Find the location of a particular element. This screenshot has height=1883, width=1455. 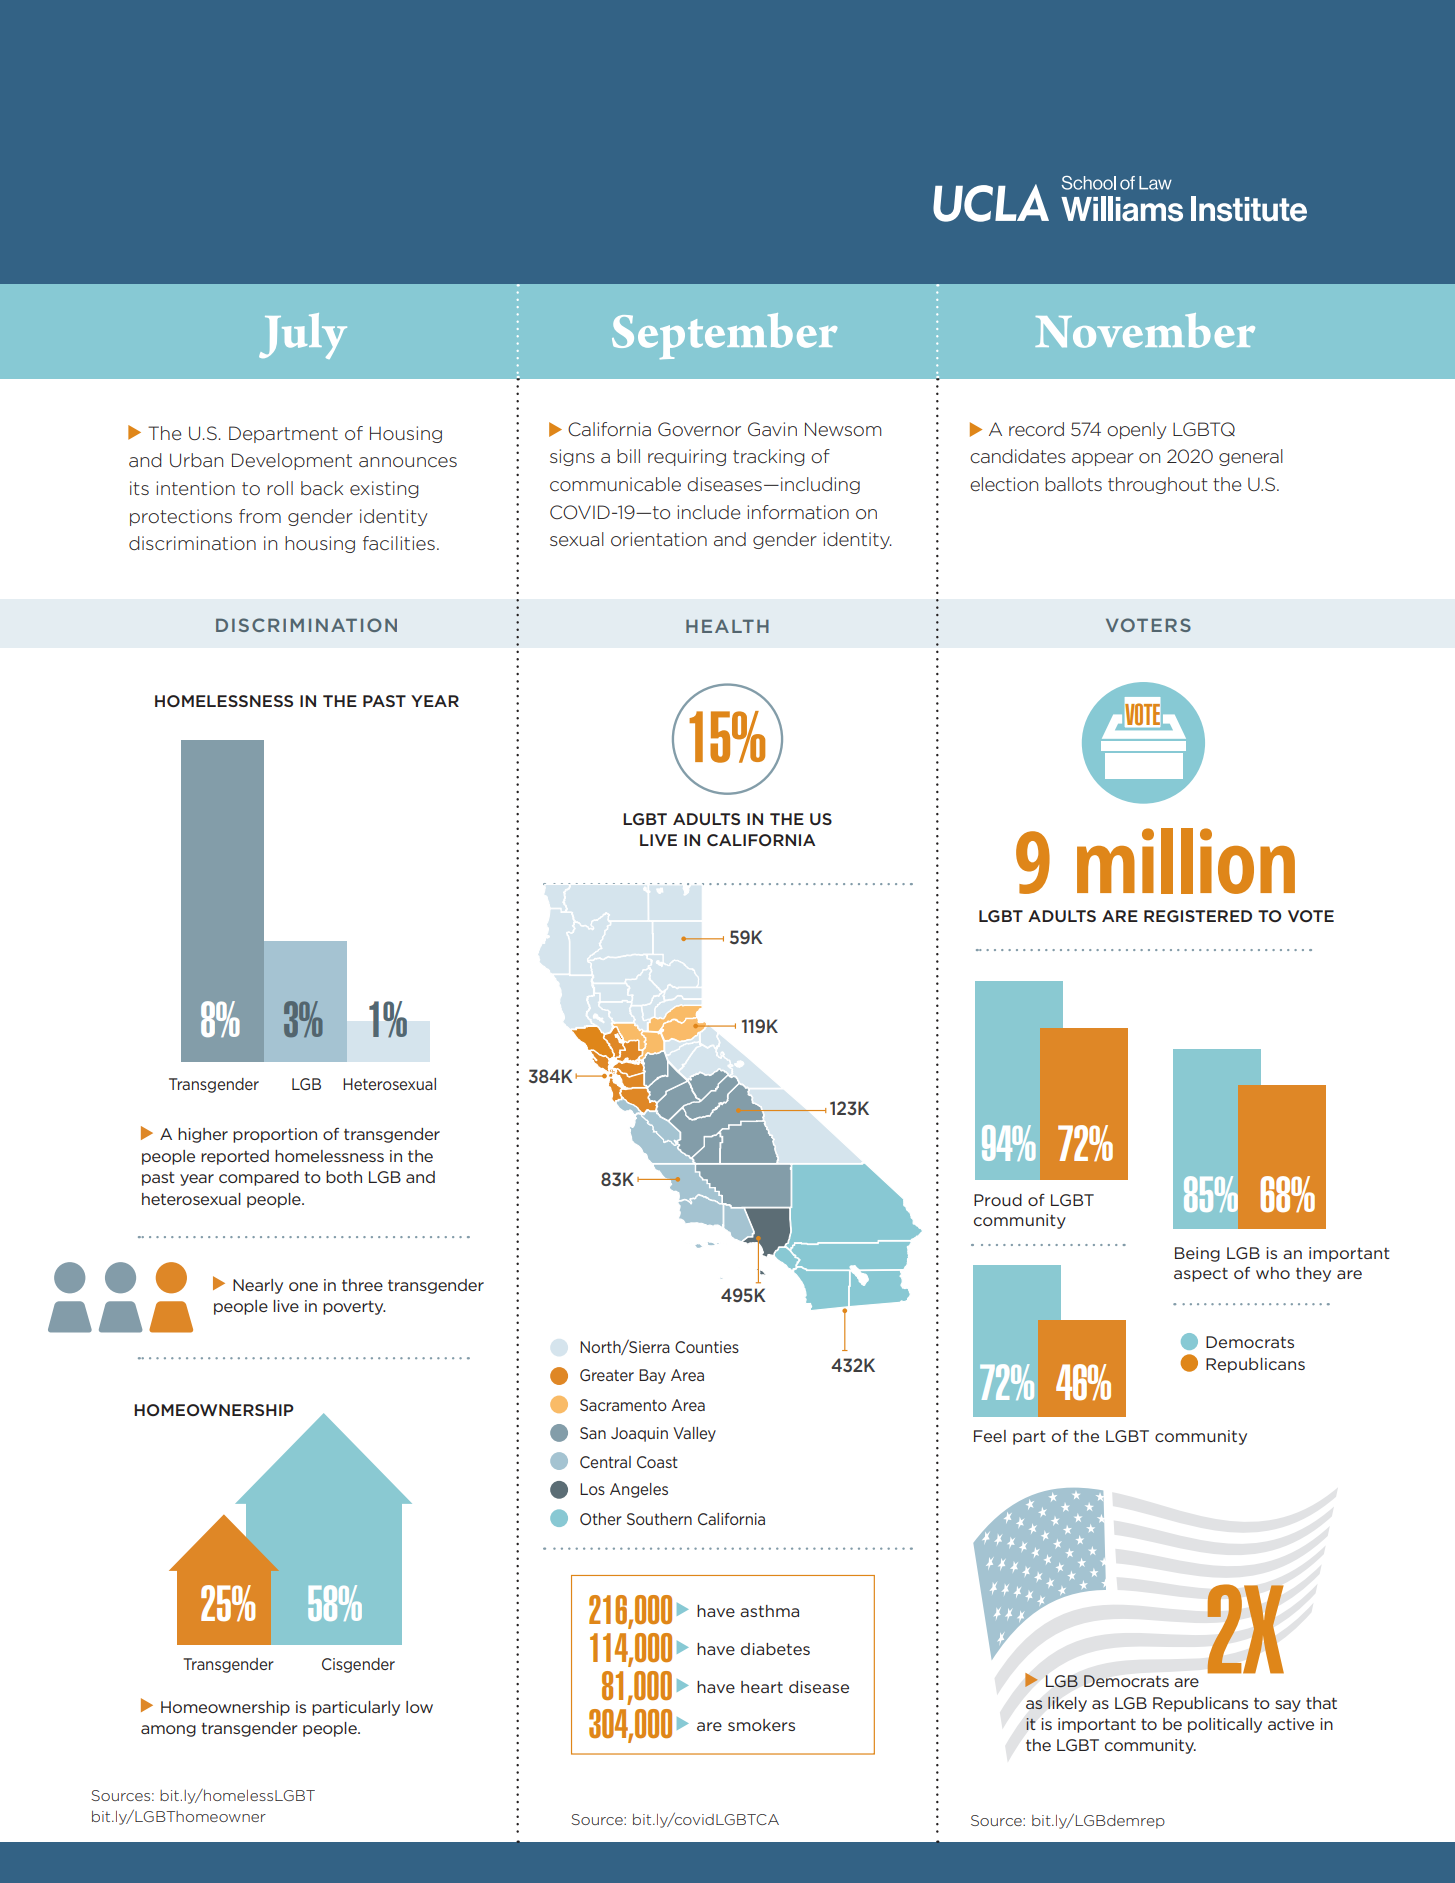

July is located at coordinates (303, 336).
